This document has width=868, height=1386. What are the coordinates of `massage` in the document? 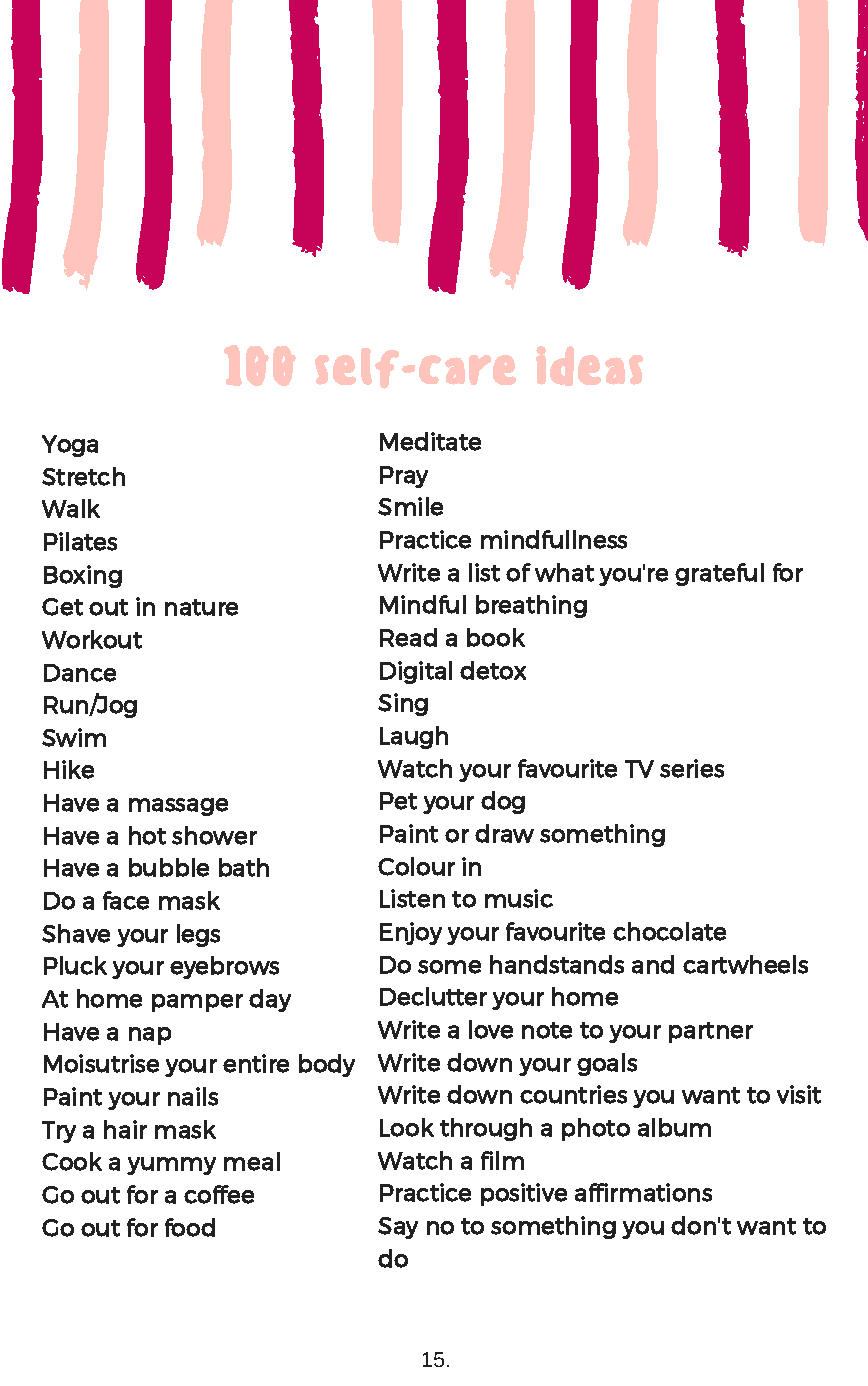 It's located at (178, 807).
